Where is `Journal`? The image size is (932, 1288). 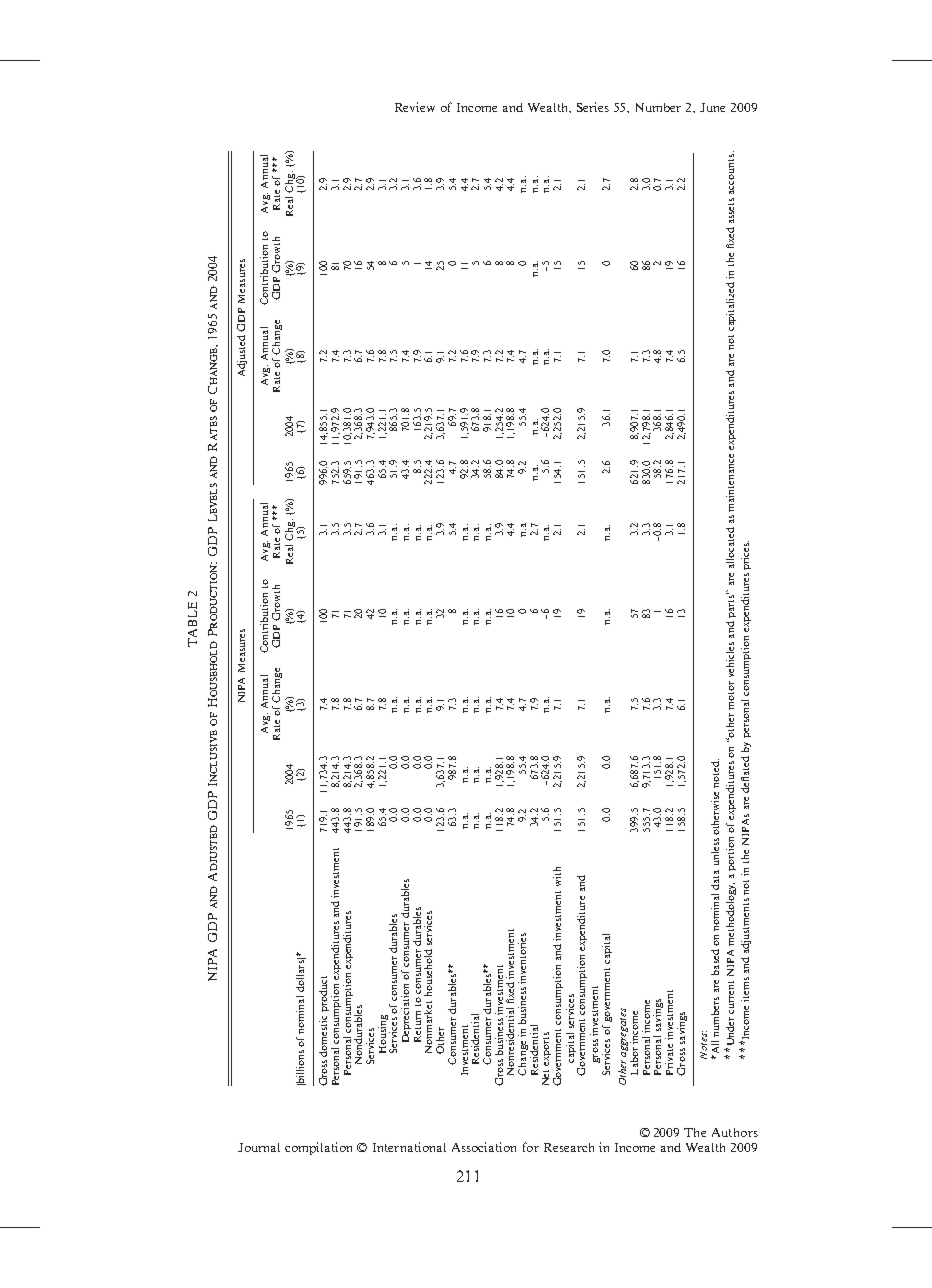 Journal is located at coordinates (259, 1147).
